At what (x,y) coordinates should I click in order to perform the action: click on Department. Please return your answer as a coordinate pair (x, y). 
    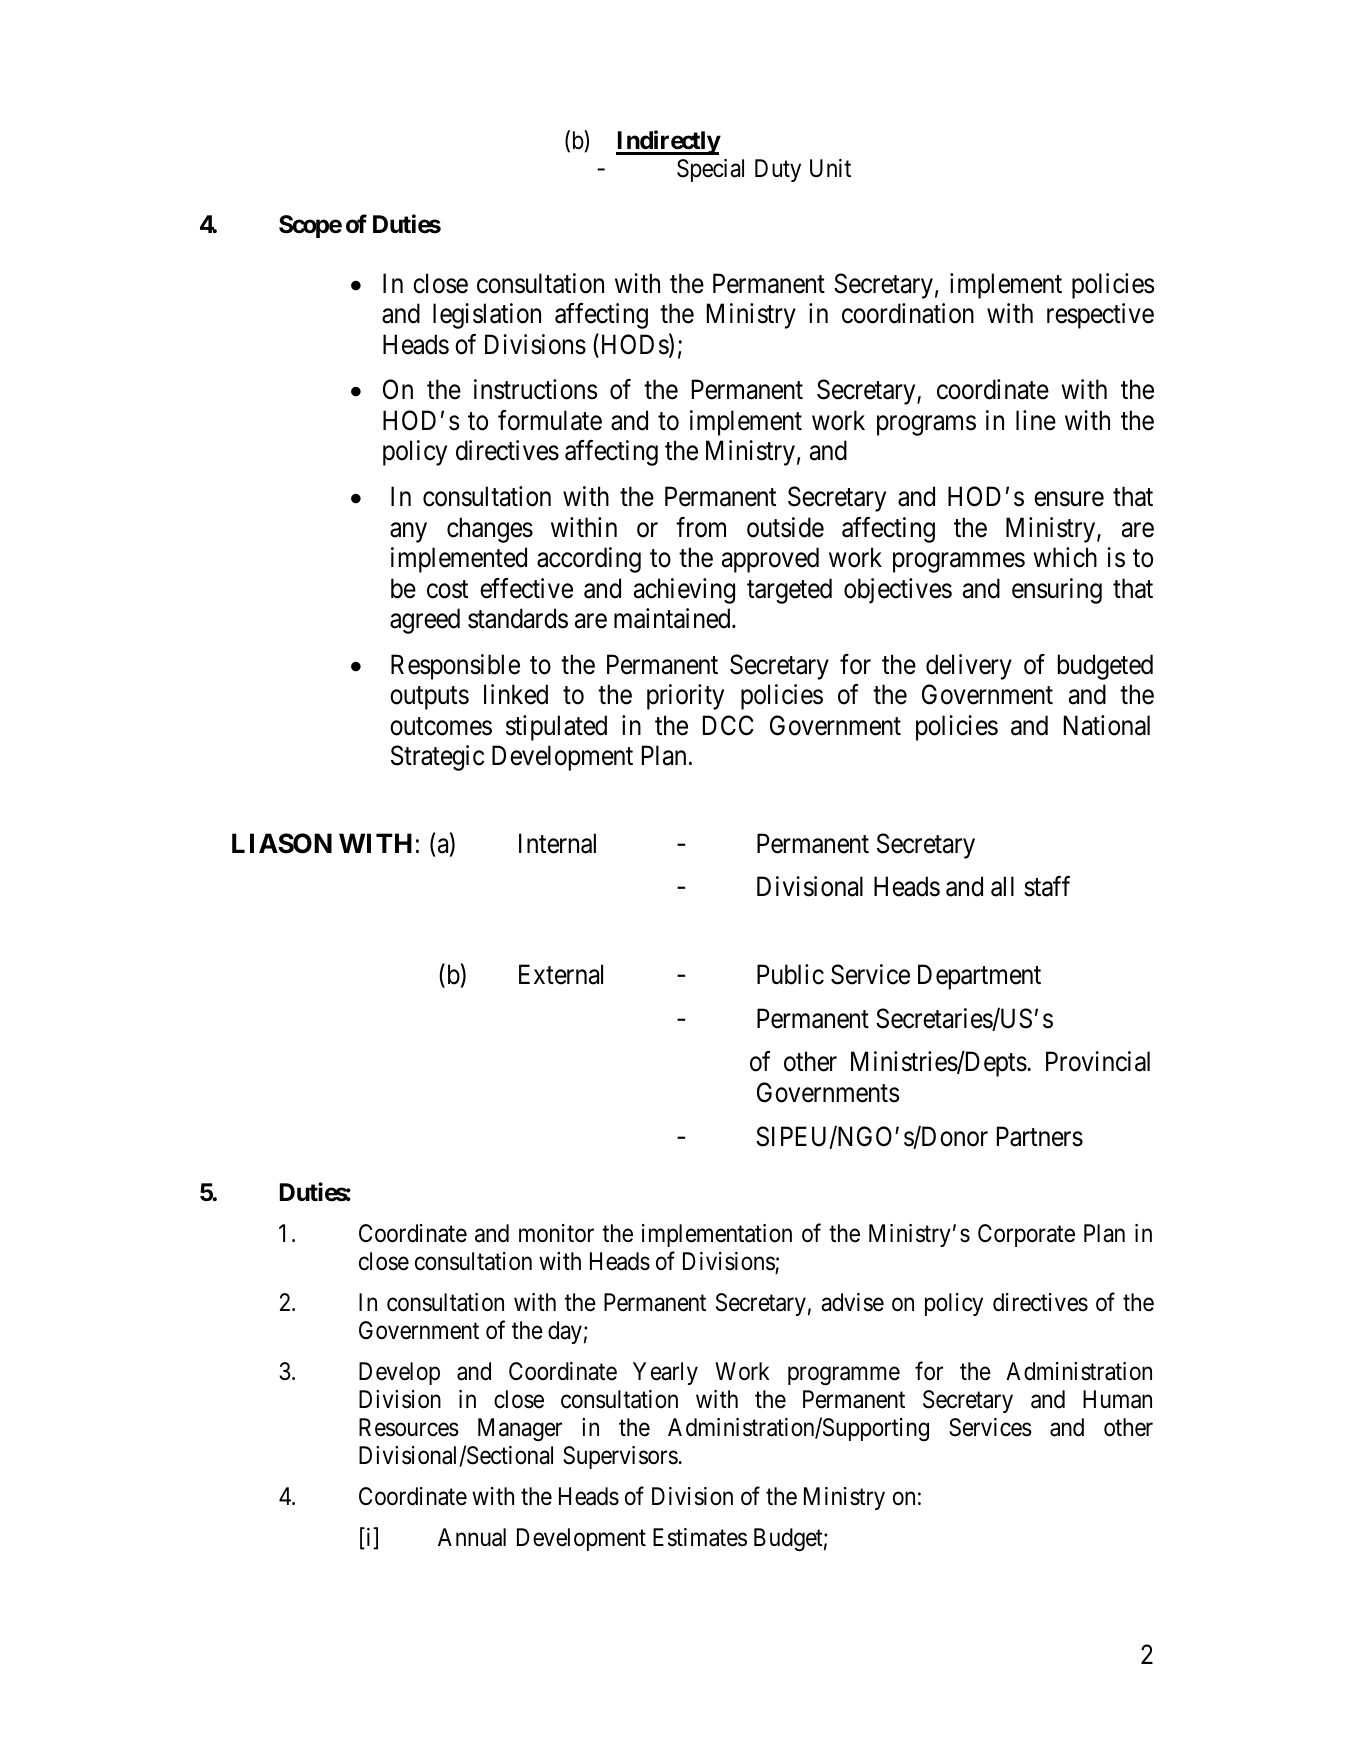
    Looking at the image, I should click on (979, 977).
